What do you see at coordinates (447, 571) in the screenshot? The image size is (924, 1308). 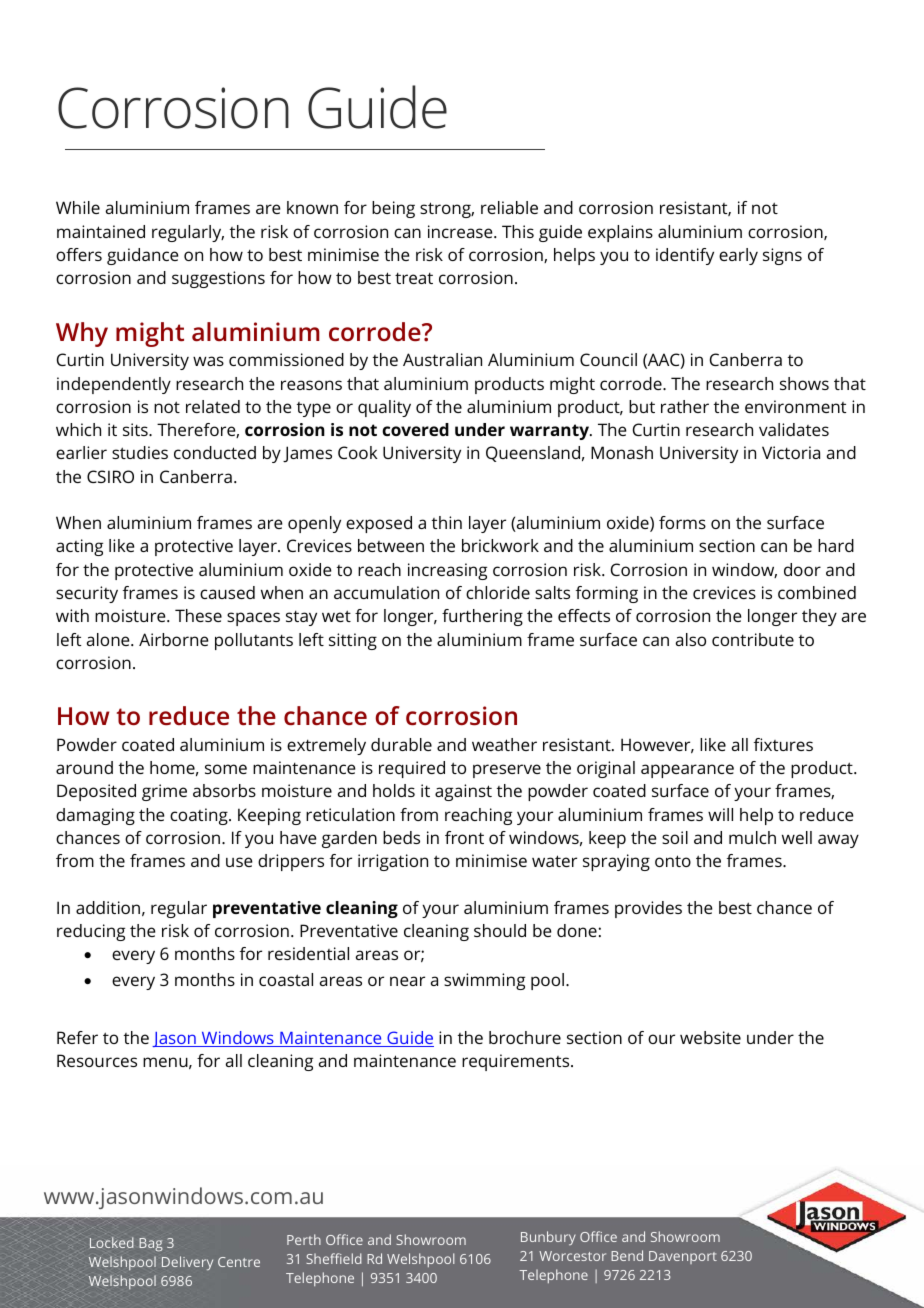 I see `increasing` at bounding box center [447, 571].
